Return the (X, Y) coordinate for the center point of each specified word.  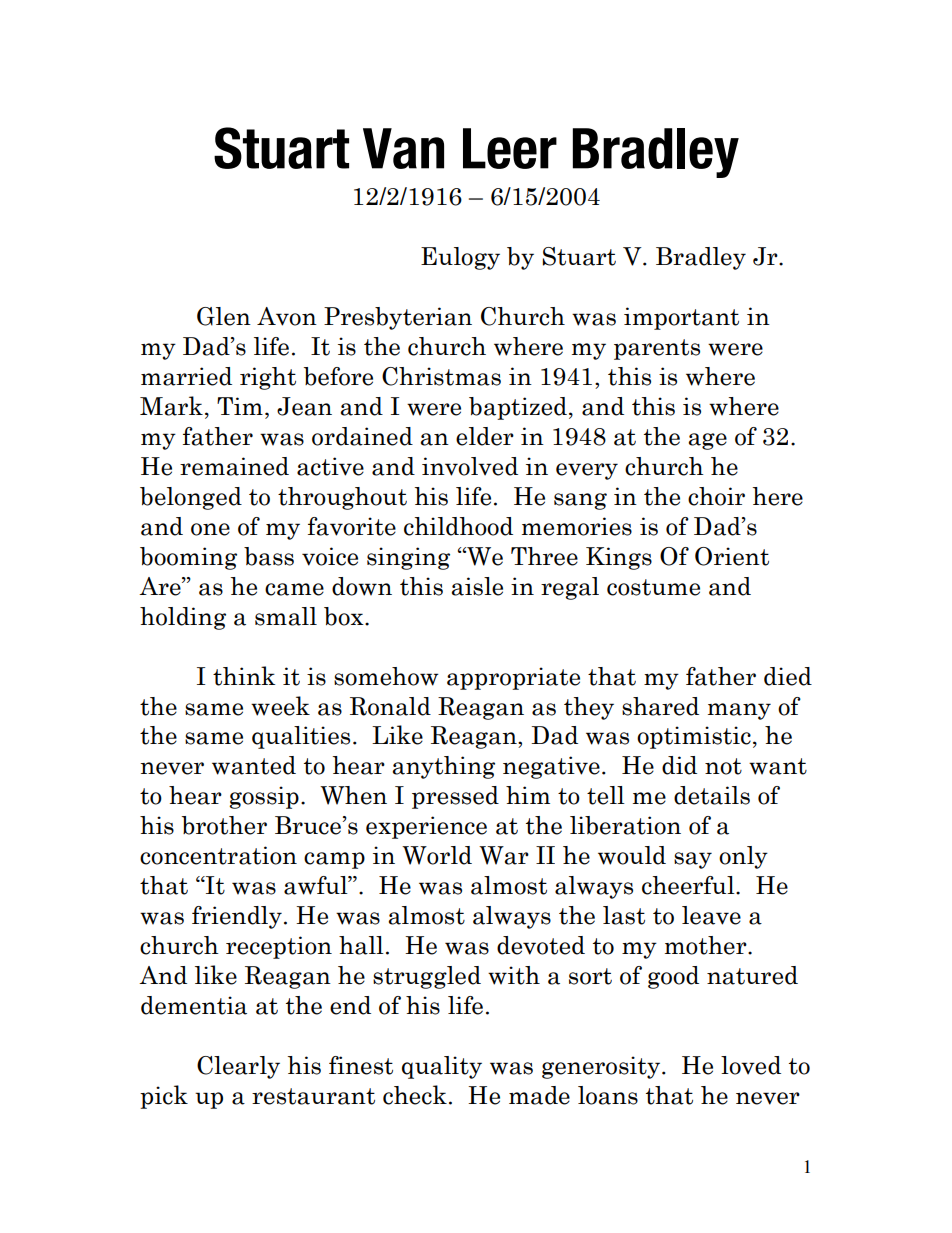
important (681, 318)
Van (403, 148)
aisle (477, 586)
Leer (510, 148)
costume (653, 587)
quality (442, 1067)
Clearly (238, 1067)
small (286, 616)
